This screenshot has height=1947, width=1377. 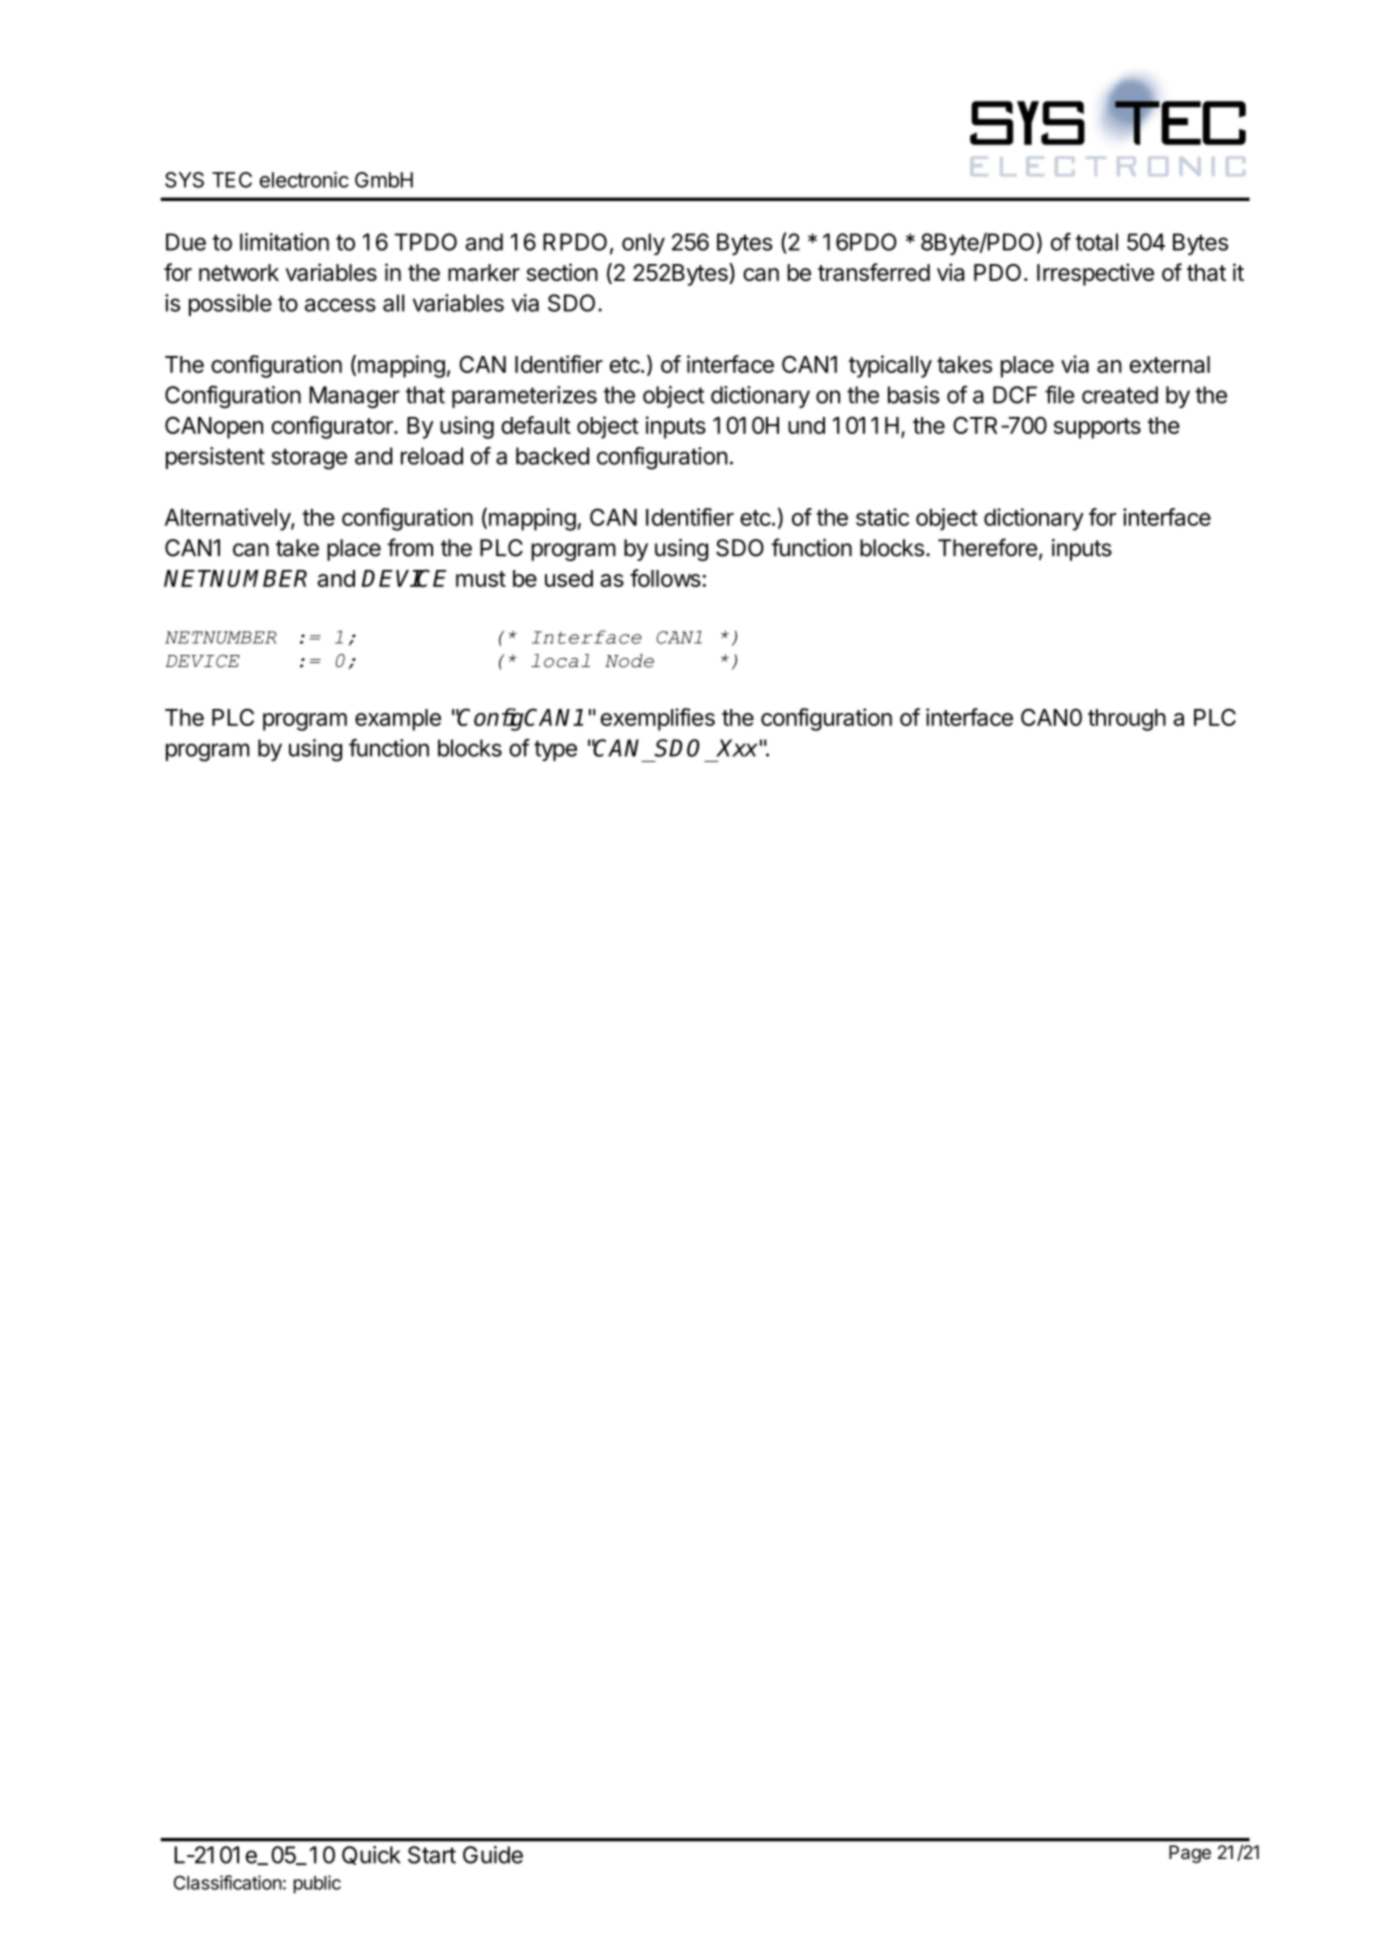 What do you see at coordinates (1127, 720) in the screenshot?
I see `through` at bounding box center [1127, 720].
